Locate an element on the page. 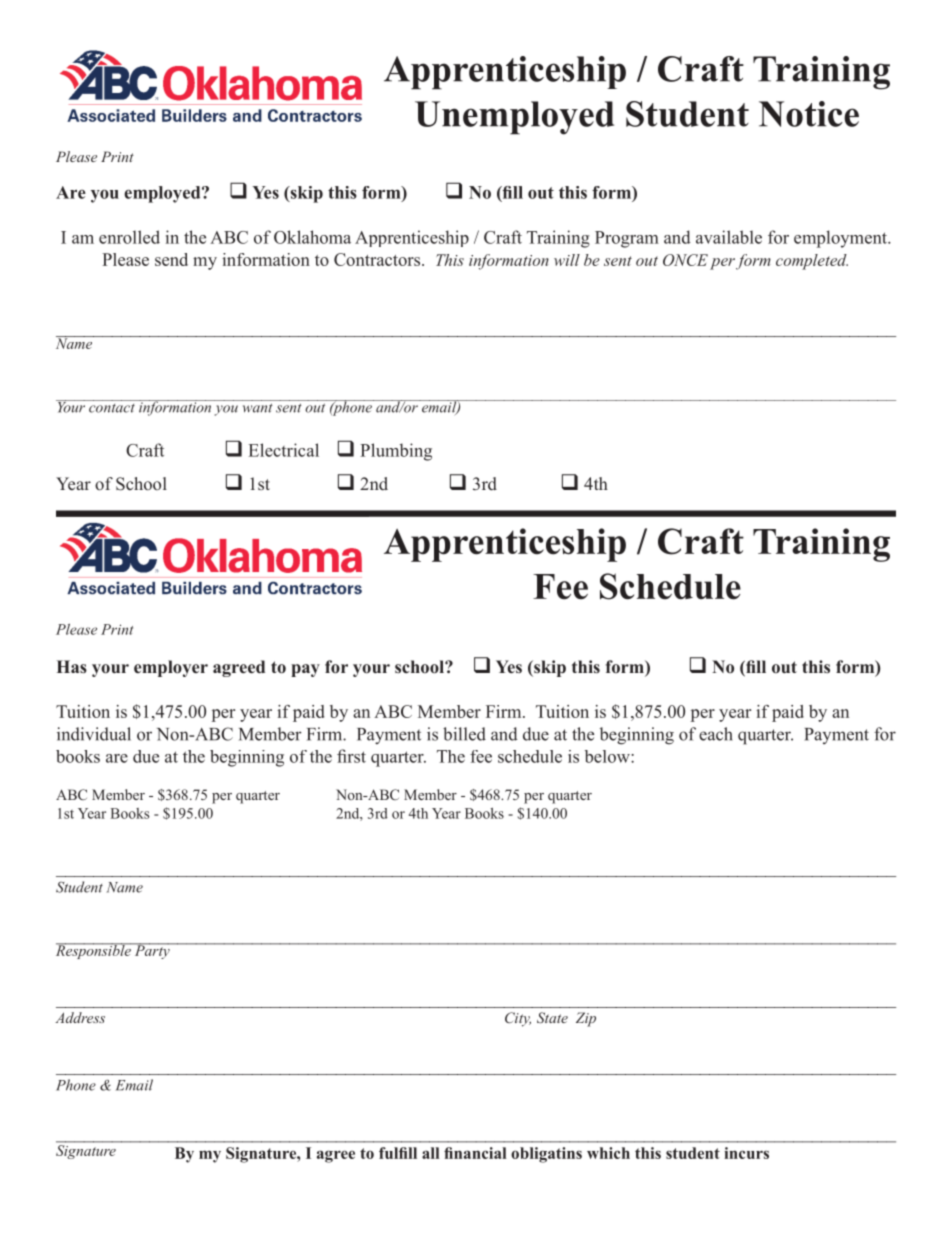 Image resolution: width=952 pixels, height=1233 pixels. contact is located at coordinates (112, 408).
